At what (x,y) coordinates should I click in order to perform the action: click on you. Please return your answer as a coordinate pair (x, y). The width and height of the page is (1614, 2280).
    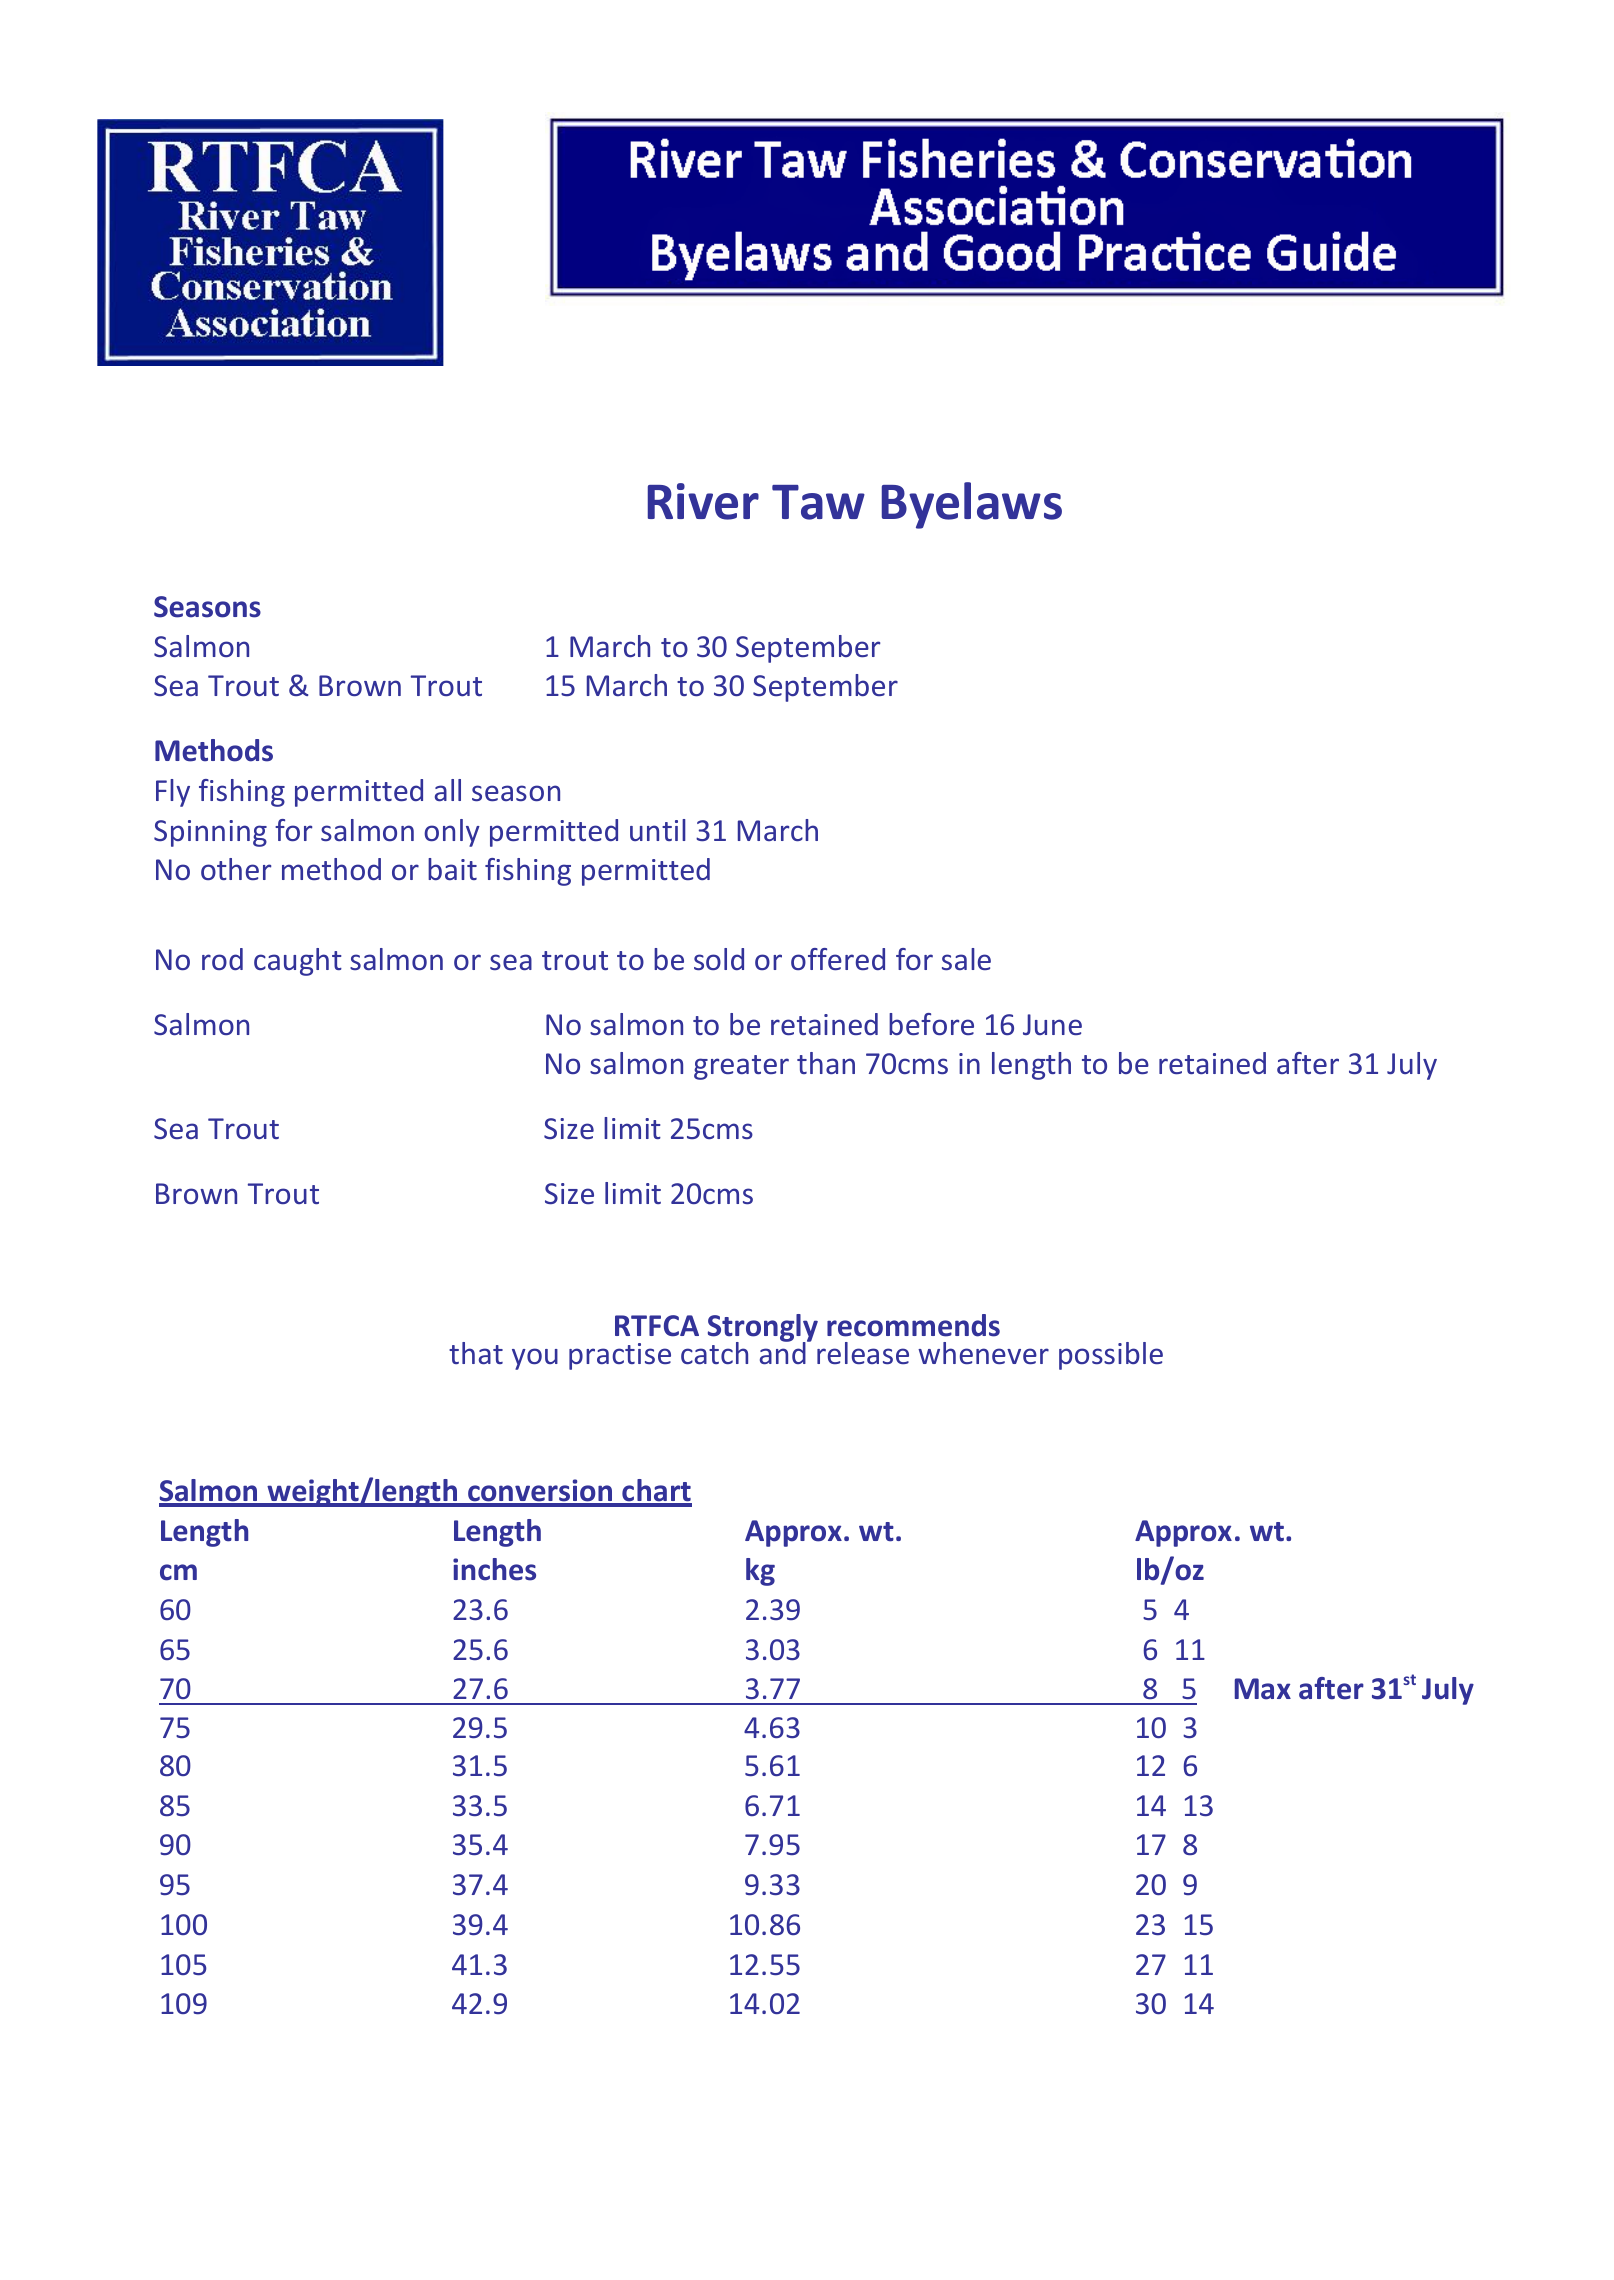
    Looking at the image, I should click on (535, 1359).
